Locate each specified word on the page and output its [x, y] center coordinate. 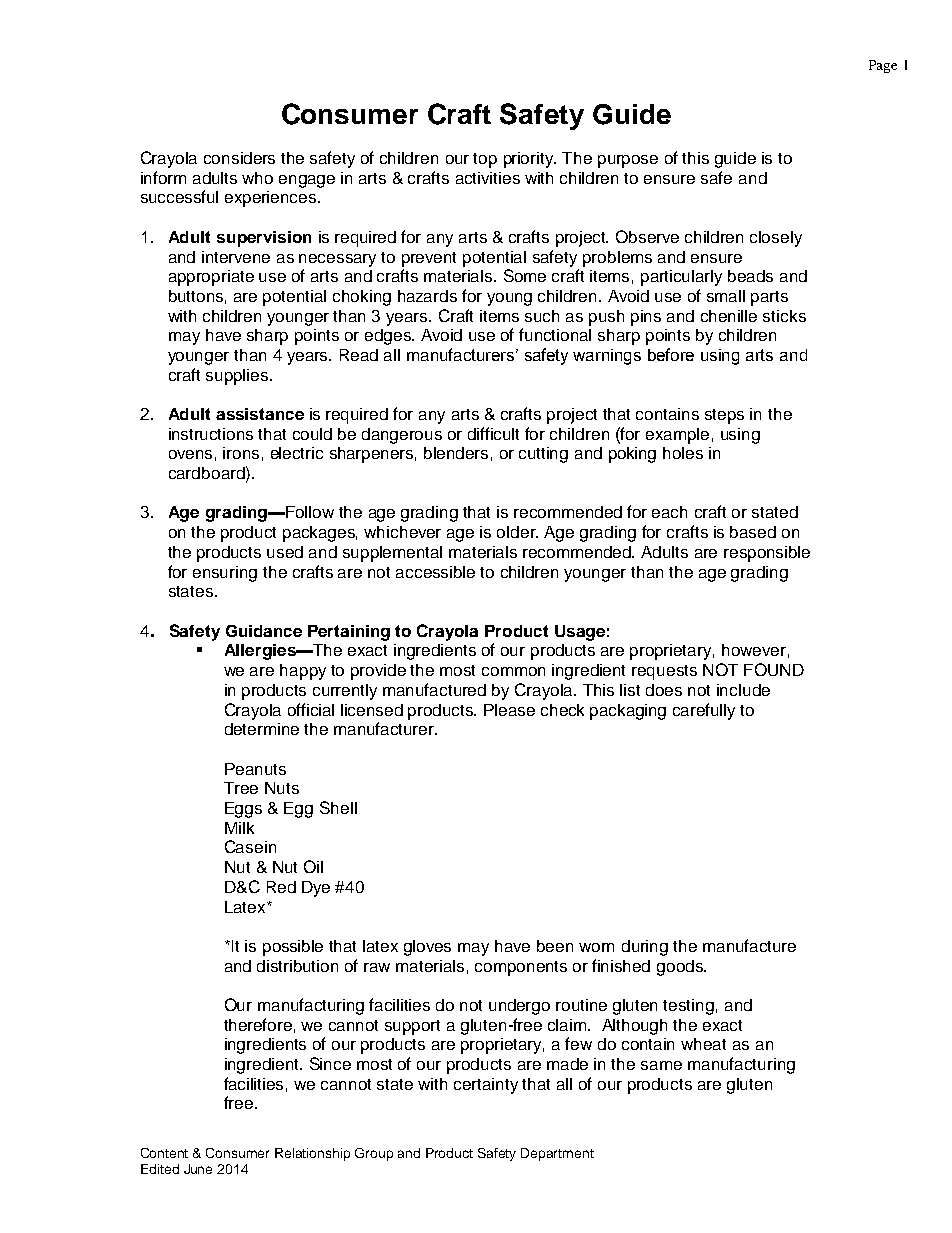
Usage [580, 633]
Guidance [264, 631]
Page [883, 66]
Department [557, 1154]
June [198, 1169]
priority [530, 160]
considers [239, 158]
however [754, 650]
